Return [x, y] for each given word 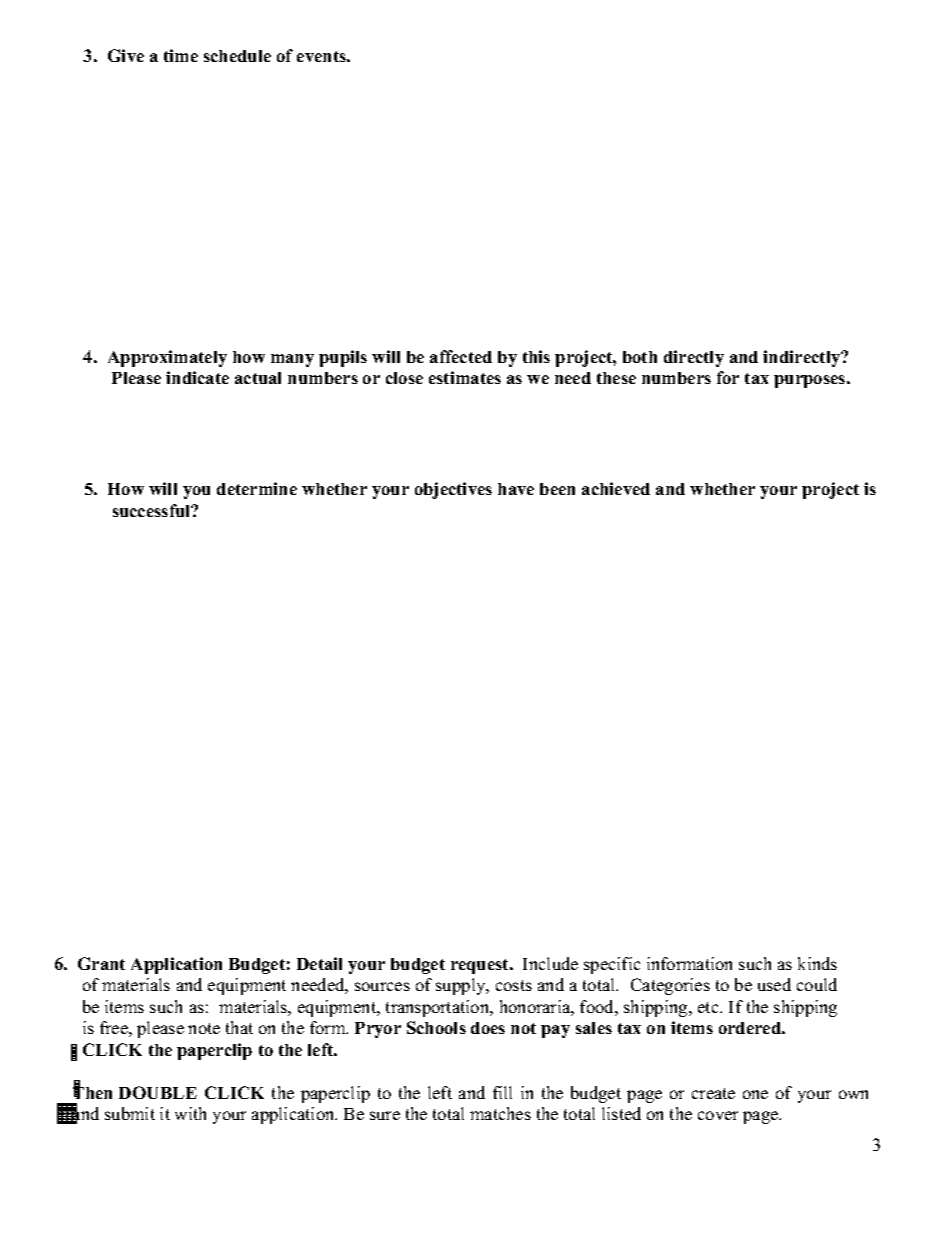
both [640, 357]
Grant [101, 963]
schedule [237, 56]
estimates [465, 377]
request [481, 966]
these [616, 378]
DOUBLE [158, 1092]
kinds [817, 963]
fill [502, 1092]
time [181, 55]
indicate [197, 377]
